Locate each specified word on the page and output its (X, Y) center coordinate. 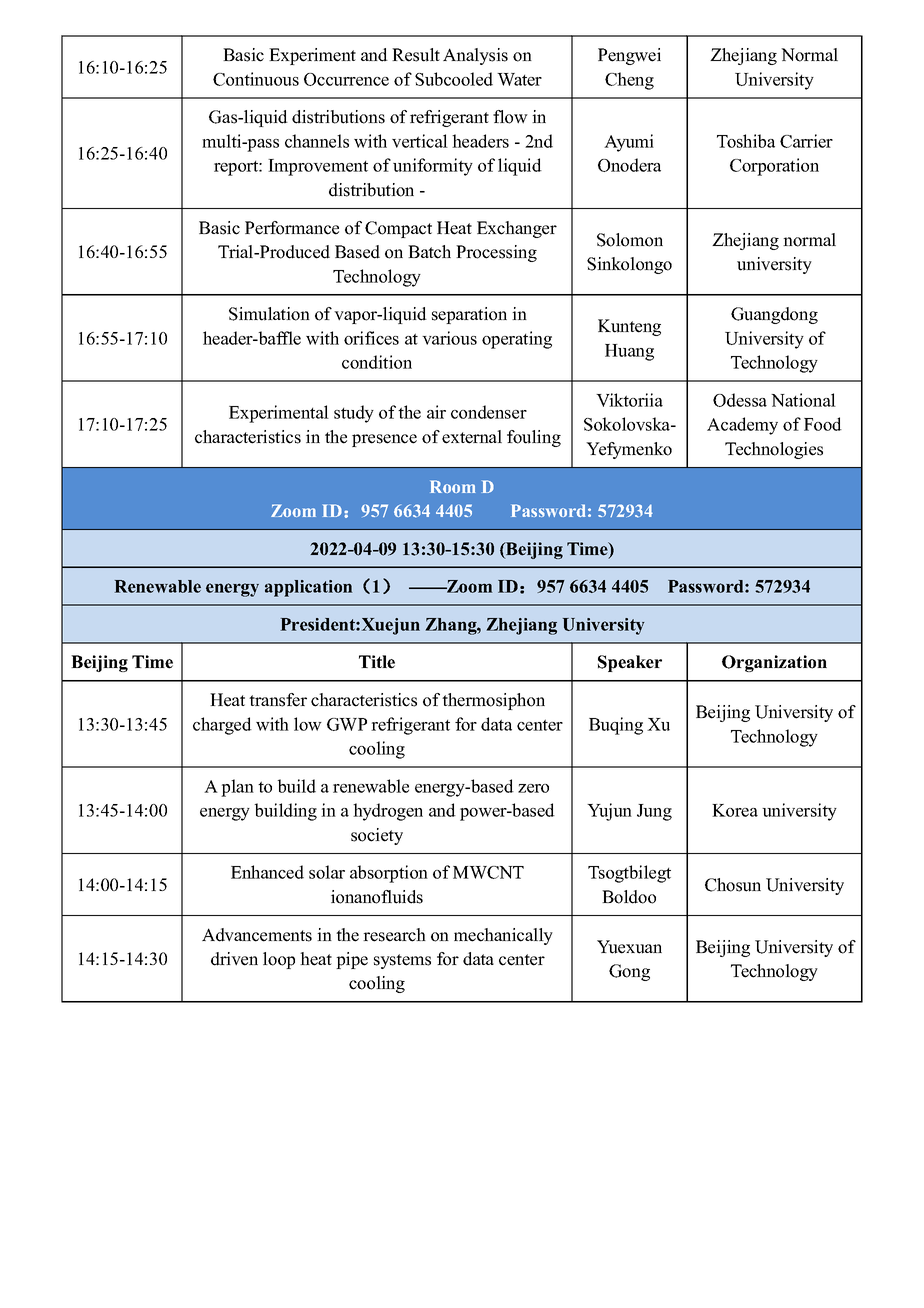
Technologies (774, 450)
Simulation (269, 314)
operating (517, 340)
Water (519, 79)
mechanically (503, 936)
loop (279, 960)
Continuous (256, 79)
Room (453, 486)
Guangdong (774, 315)
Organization (774, 663)
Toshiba (746, 141)
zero (533, 788)
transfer (278, 700)
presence (384, 440)
